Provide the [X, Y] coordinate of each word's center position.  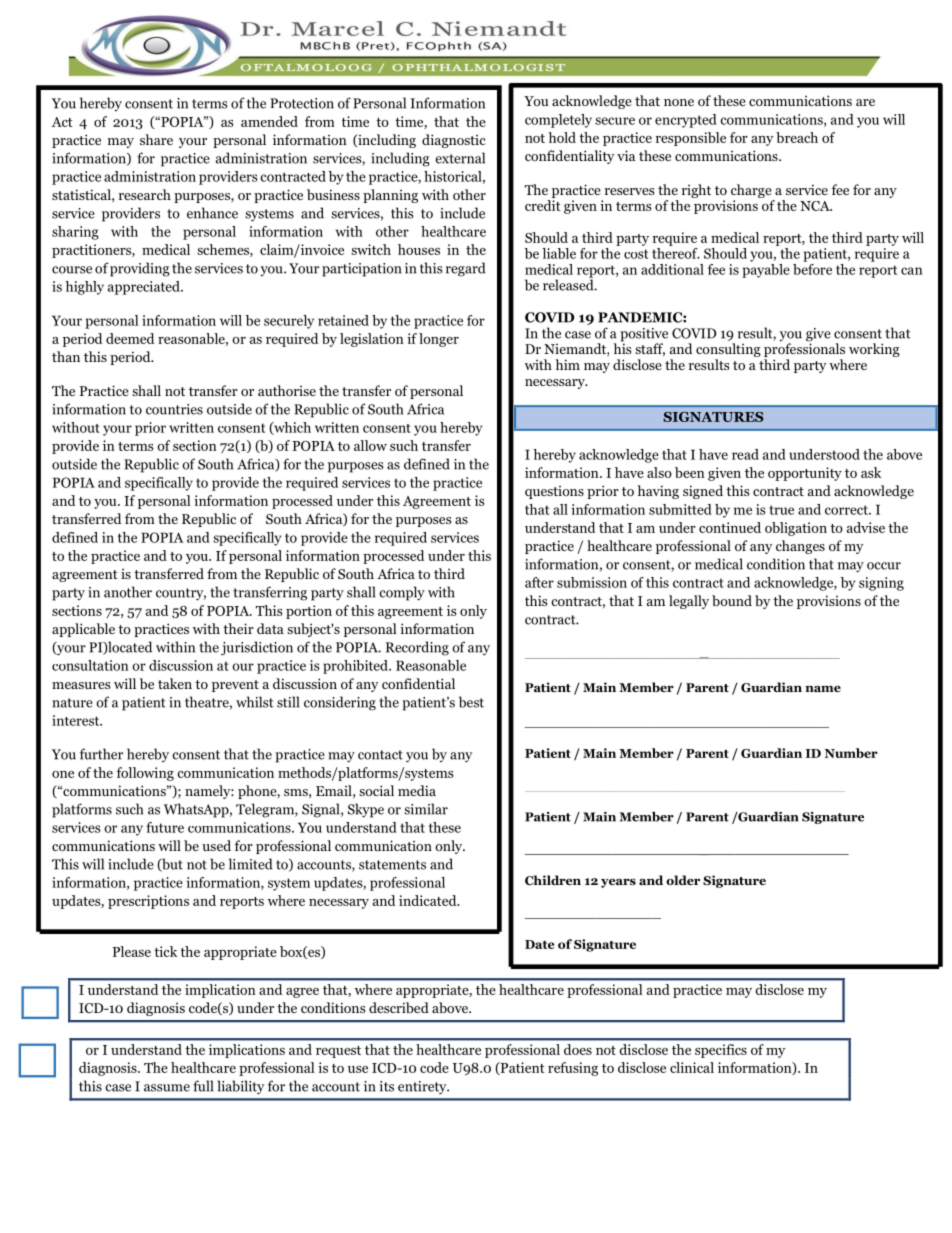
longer [439, 340]
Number [851, 753]
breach [797, 137]
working [874, 350]
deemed [130, 338]
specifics [721, 1051]
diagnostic [454, 141]
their [238, 628]
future [165, 827]
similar [426, 809]
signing [881, 584]
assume [167, 1088]
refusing [573, 1069]
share [156, 139]
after [539, 582]
